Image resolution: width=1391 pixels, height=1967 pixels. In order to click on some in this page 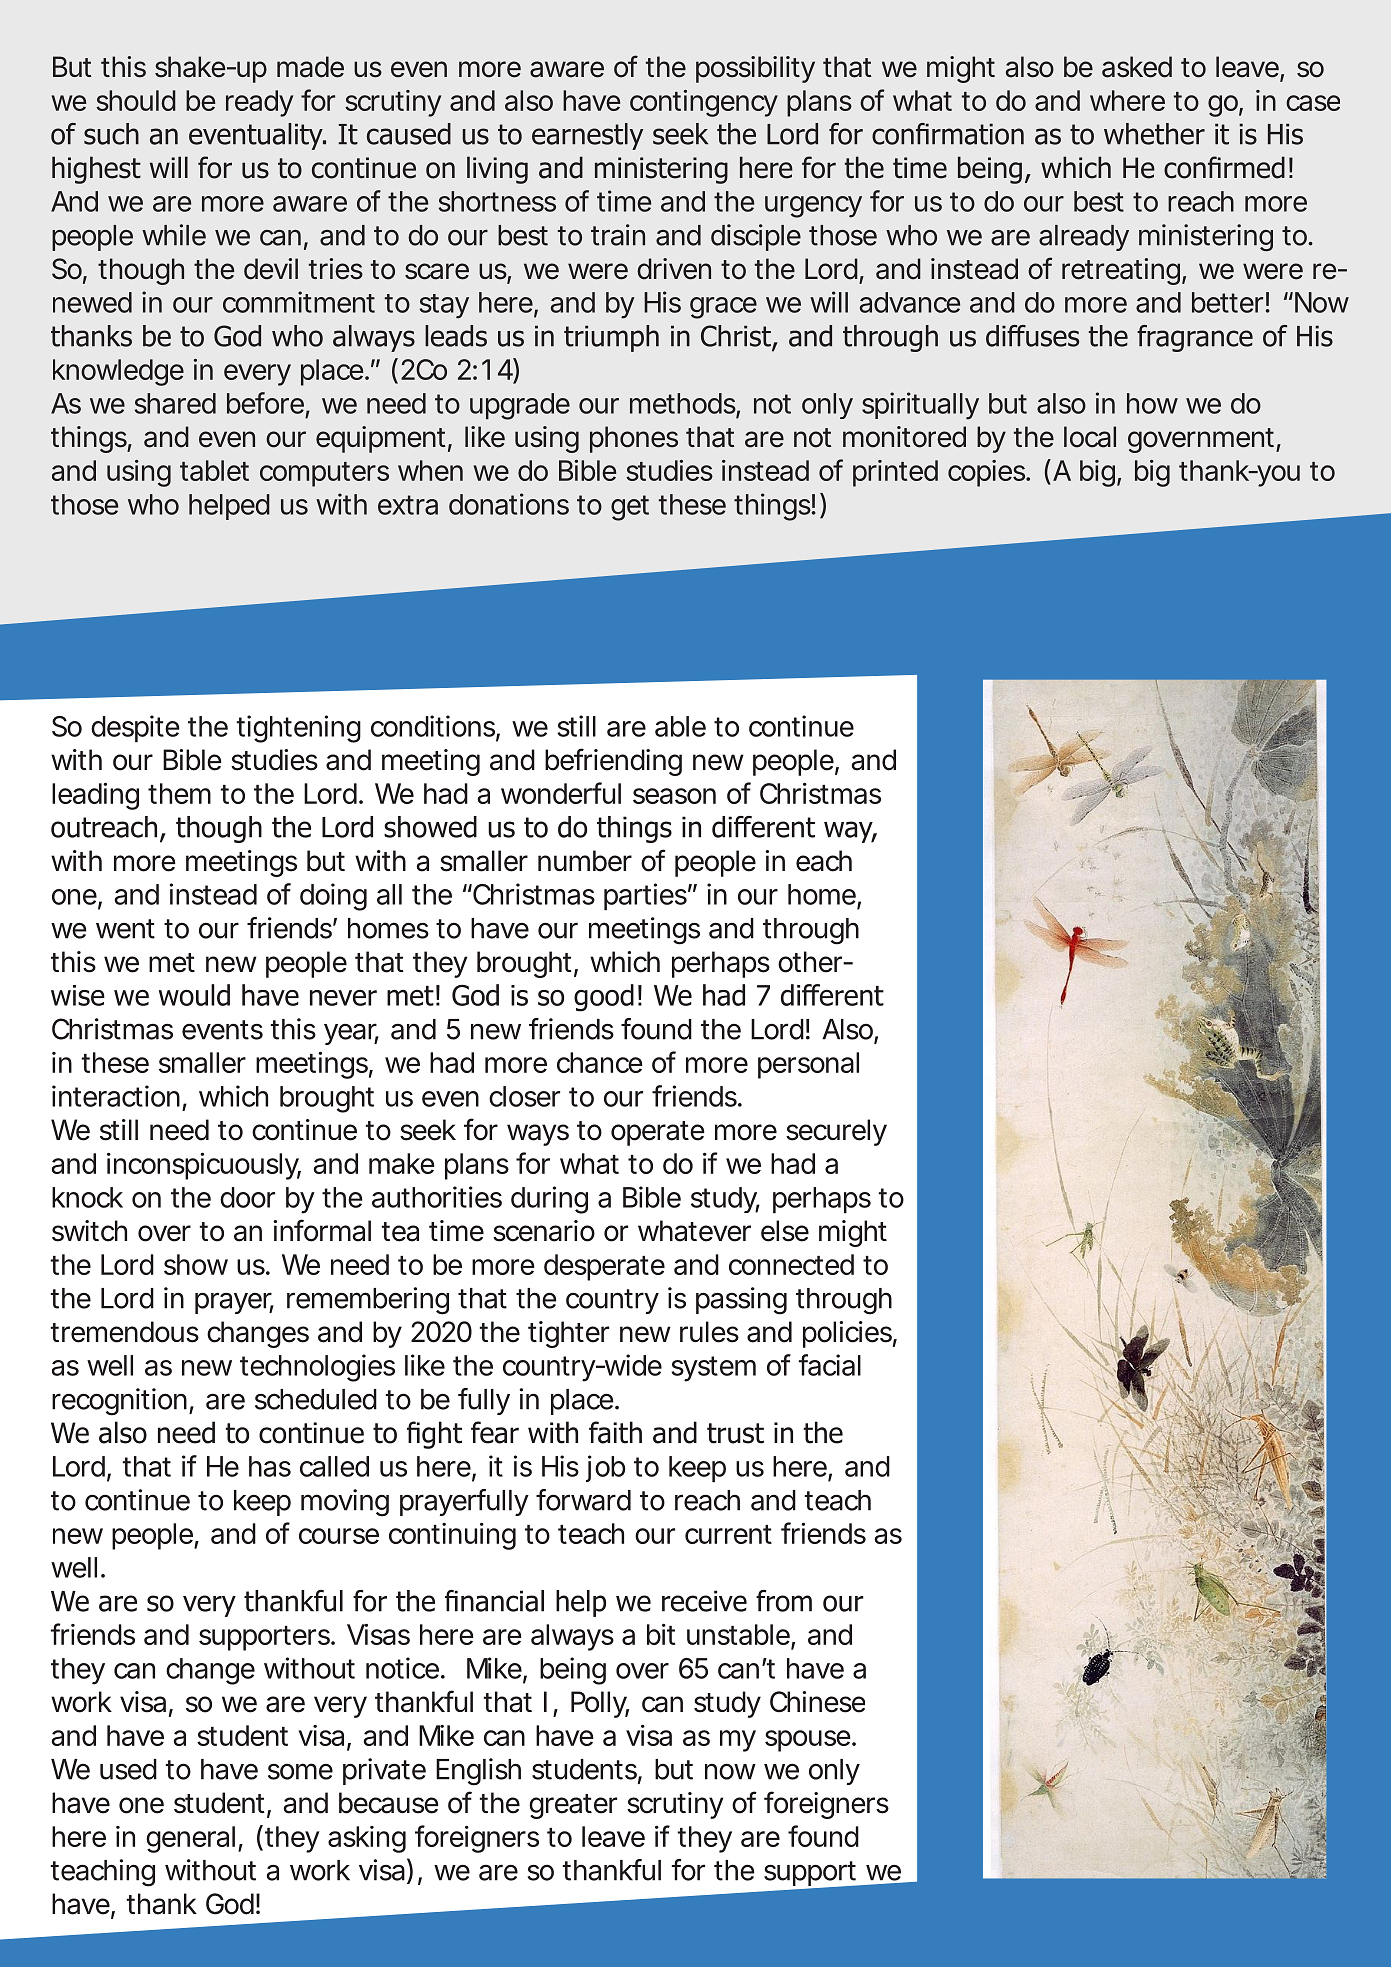, I will do `click(300, 1771)`.
